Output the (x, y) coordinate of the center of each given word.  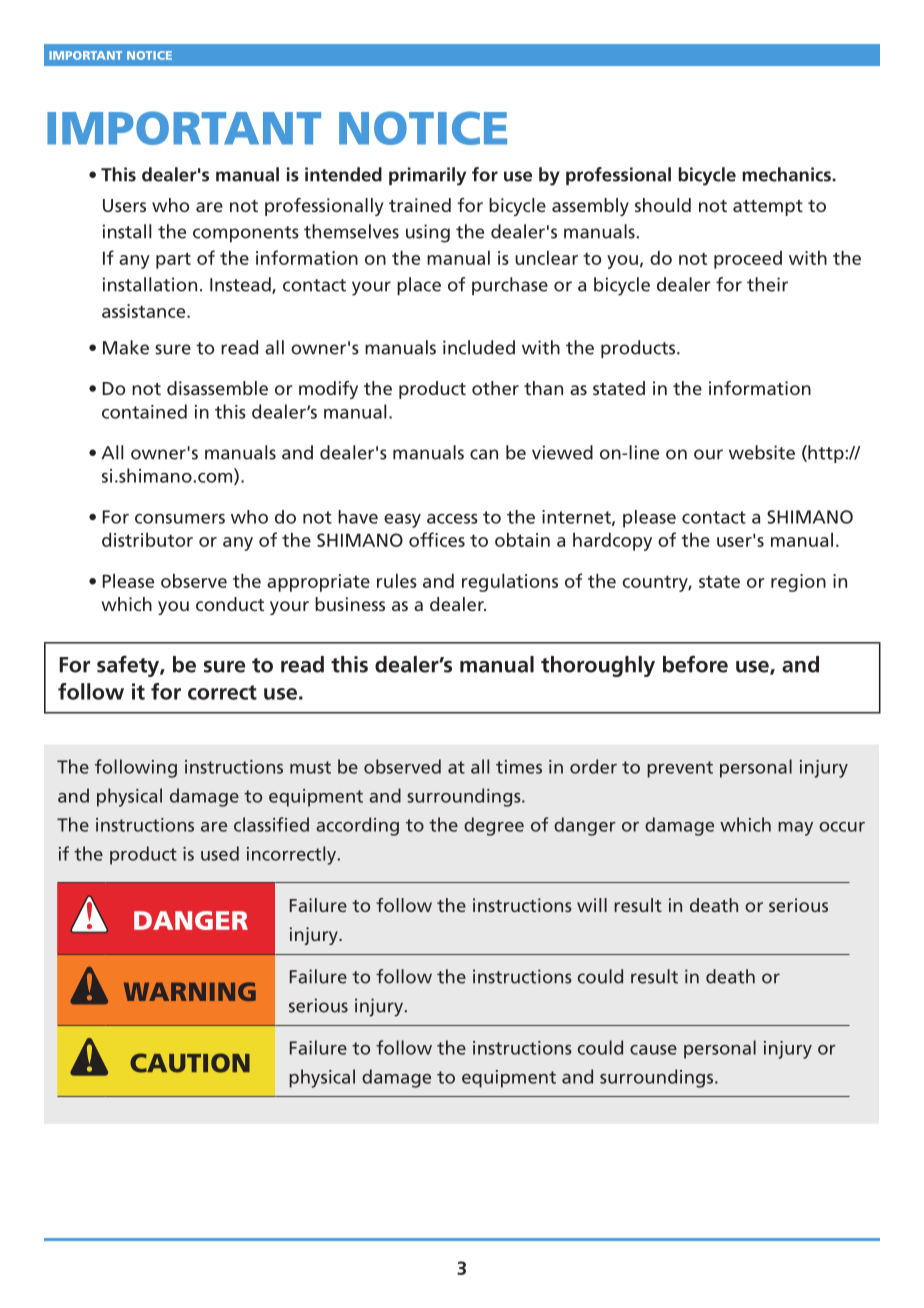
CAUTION (190, 1063)
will (592, 905)
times (519, 767)
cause (653, 1050)
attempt (768, 208)
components (246, 234)
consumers (180, 519)
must (310, 767)
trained (420, 205)
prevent (680, 769)
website (762, 452)
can (484, 454)
